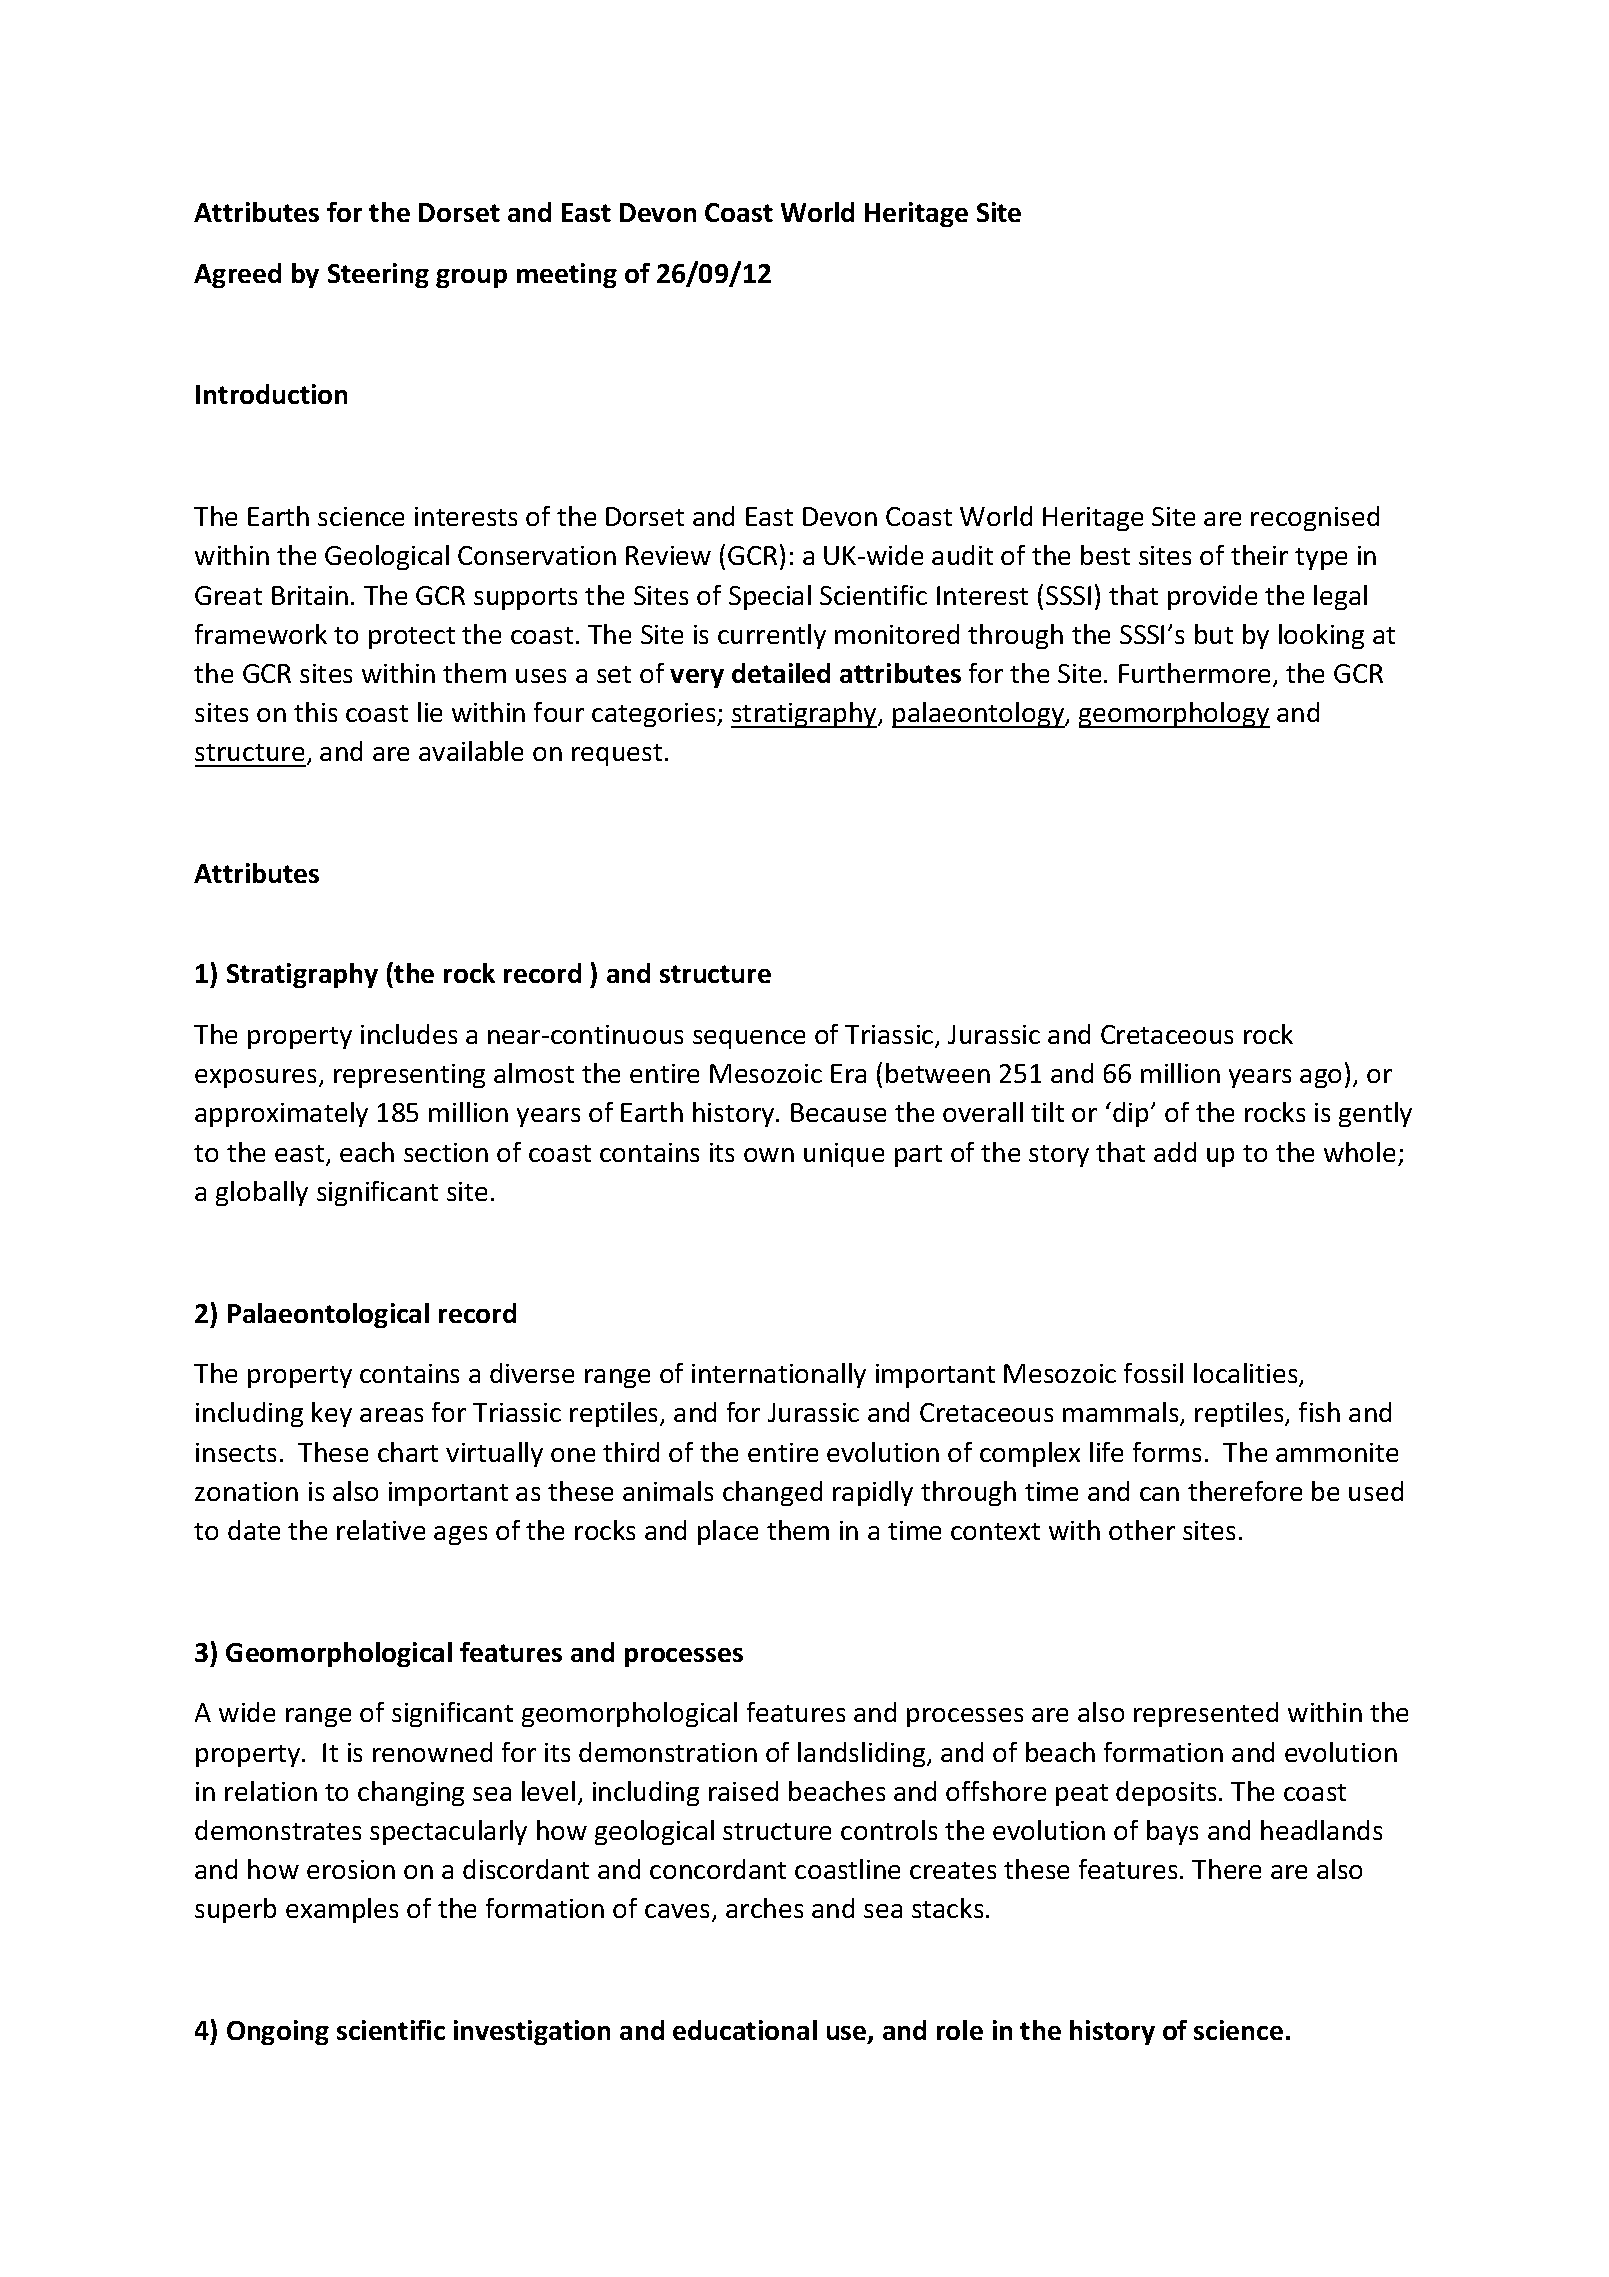 Image resolution: width=1609 pixels, height=2277 pixels. I want to click on section, so click(446, 1152).
